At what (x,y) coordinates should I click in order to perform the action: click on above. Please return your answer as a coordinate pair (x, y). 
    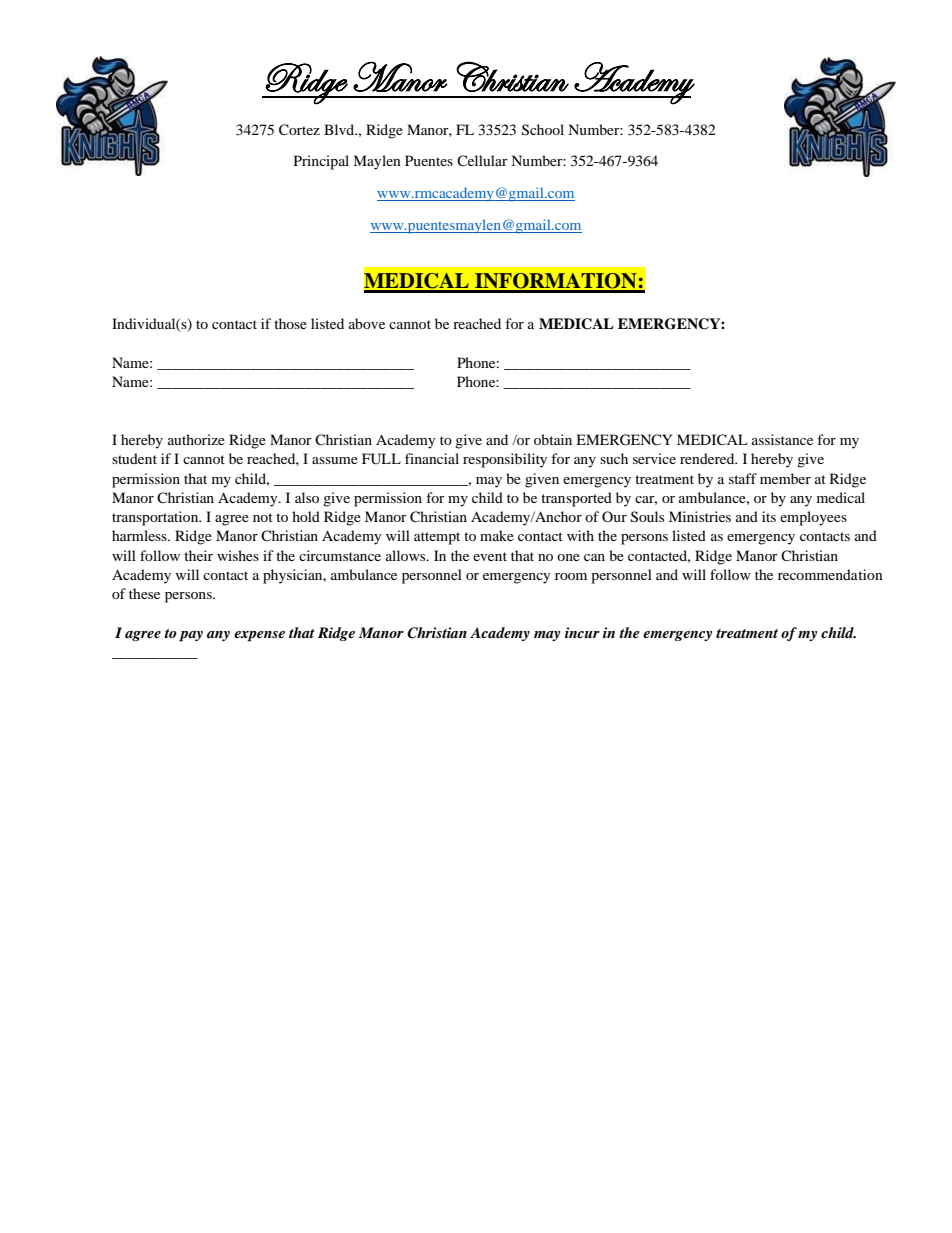
    Looking at the image, I should click on (367, 323).
